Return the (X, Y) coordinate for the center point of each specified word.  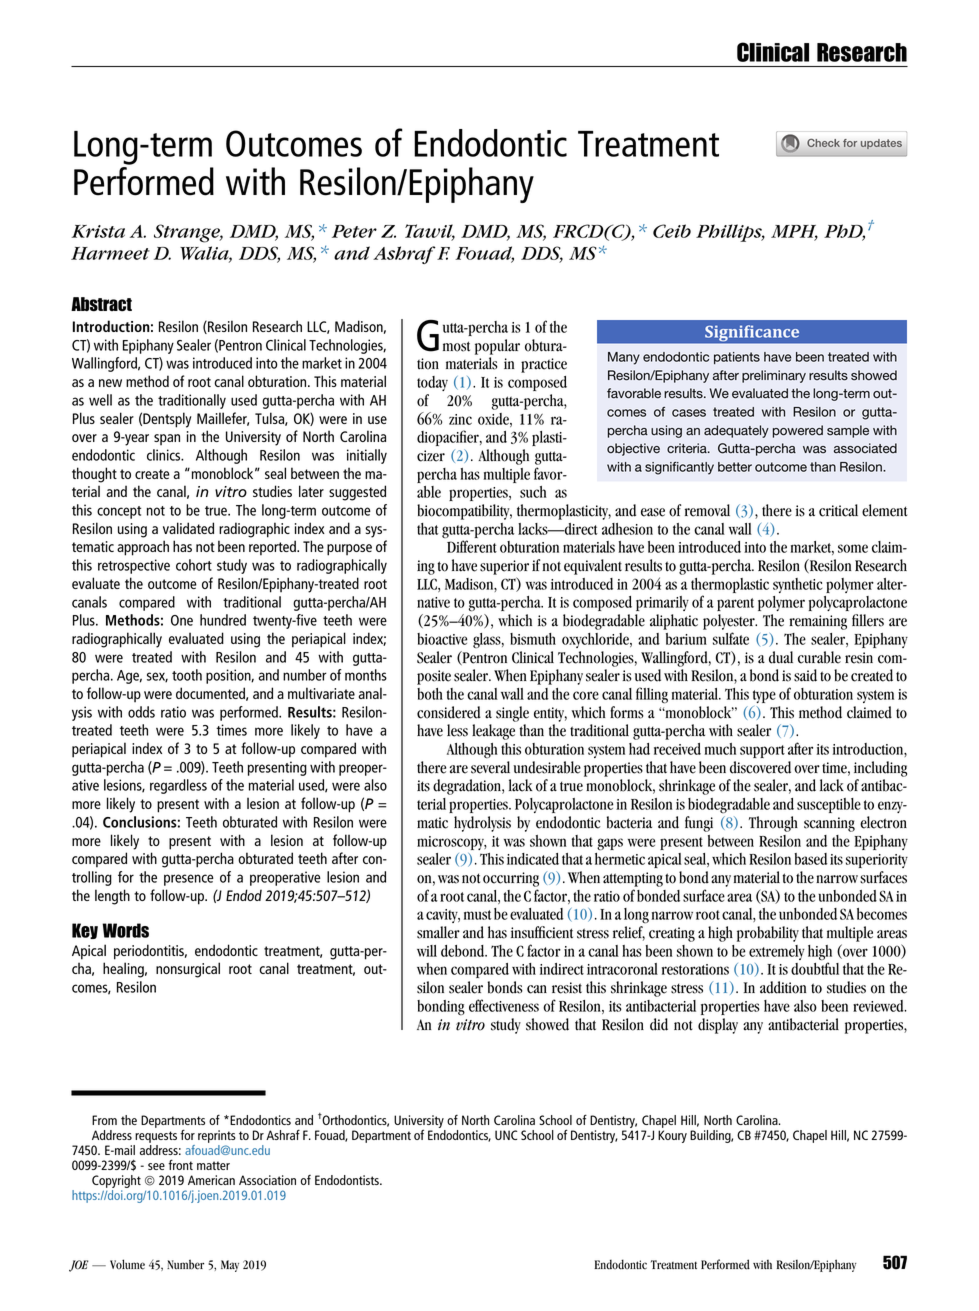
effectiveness (504, 1005)
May (230, 1266)
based (811, 859)
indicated (533, 859)
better (735, 467)
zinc (460, 419)
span (167, 439)
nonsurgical (188, 970)
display (718, 1026)
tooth (187, 675)
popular (497, 347)
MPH (794, 232)
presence (189, 880)
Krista (98, 231)
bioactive (442, 639)
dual (781, 657)
